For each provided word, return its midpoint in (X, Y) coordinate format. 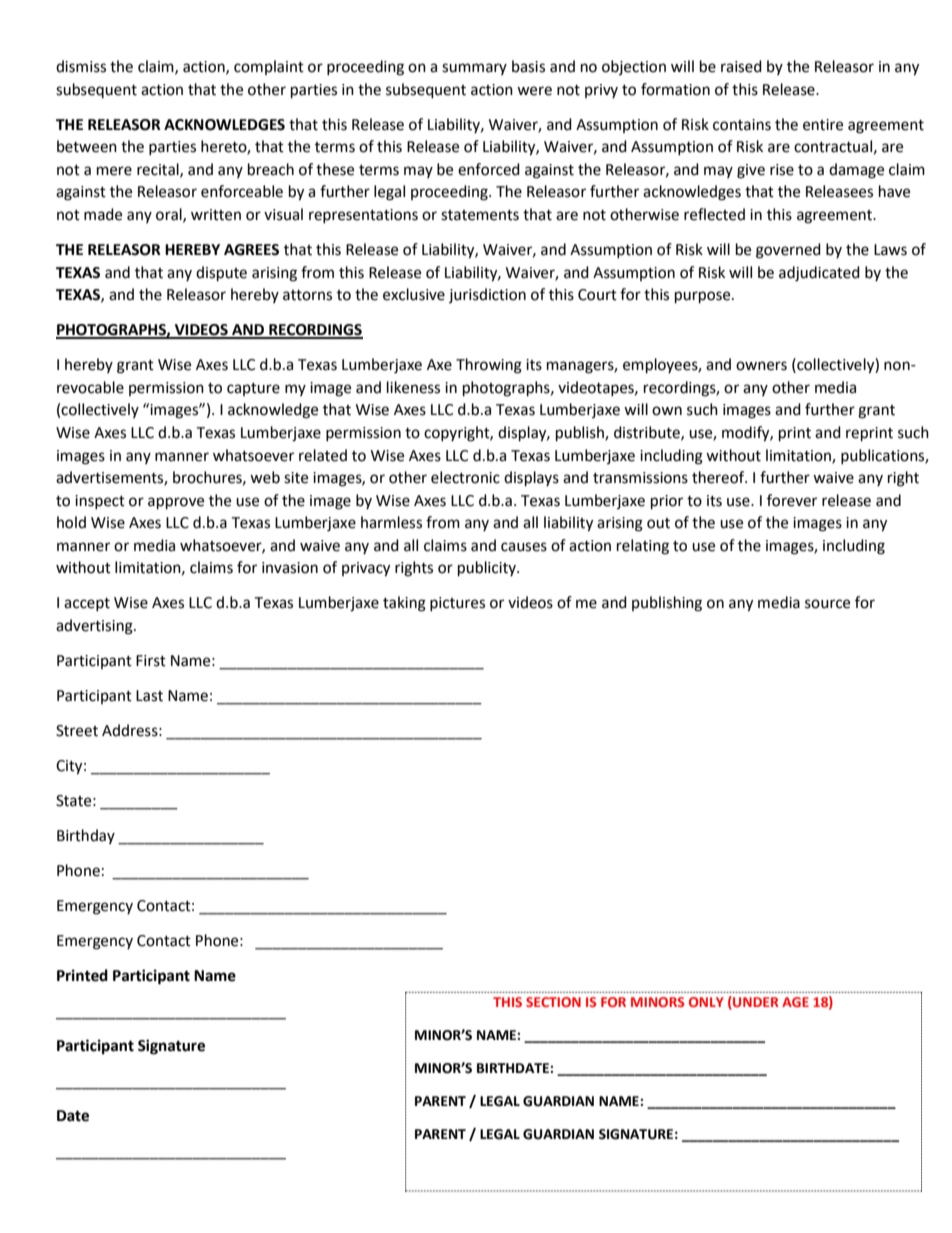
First (151, 661)
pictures (457, 604)
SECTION (553, 1002)
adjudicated (819, 274)
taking (404, 604)
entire (823, 125)
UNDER (755, 1001)
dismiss (81, 66)
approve (176, 503)
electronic (465, 477)
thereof (719, 477)
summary (474, 69)
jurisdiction (487, 295)
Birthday (86, 836)
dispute (221, 274)
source (827, 604)
